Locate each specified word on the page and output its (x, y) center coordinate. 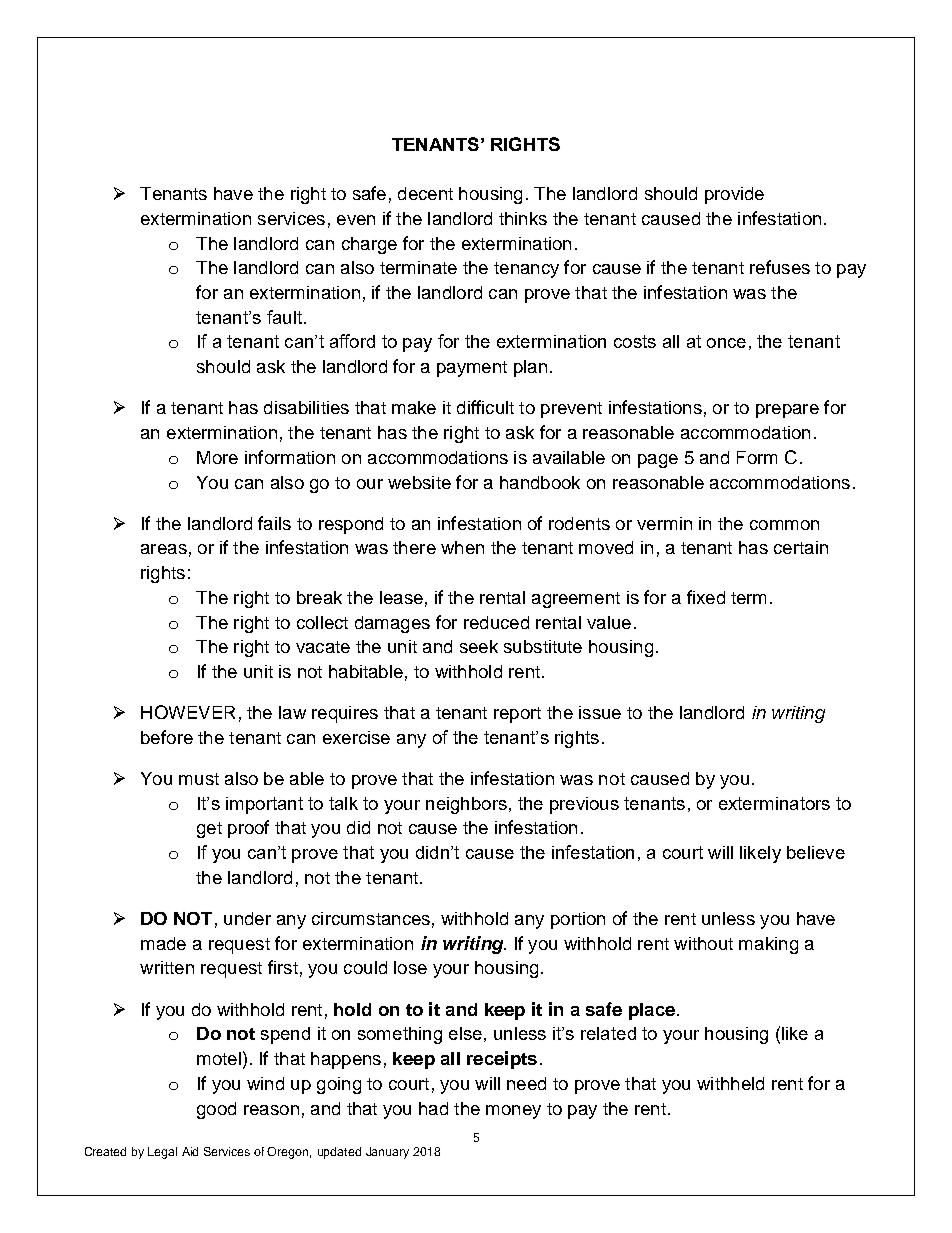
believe (816, 852)
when (462, 547)
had (433, 1108)
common (784, 525)
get (209, 830)
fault (284, 317)
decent (425, 193)
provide (734, 195)
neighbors (466, 805)
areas (164, 549)
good (216, 1110)
